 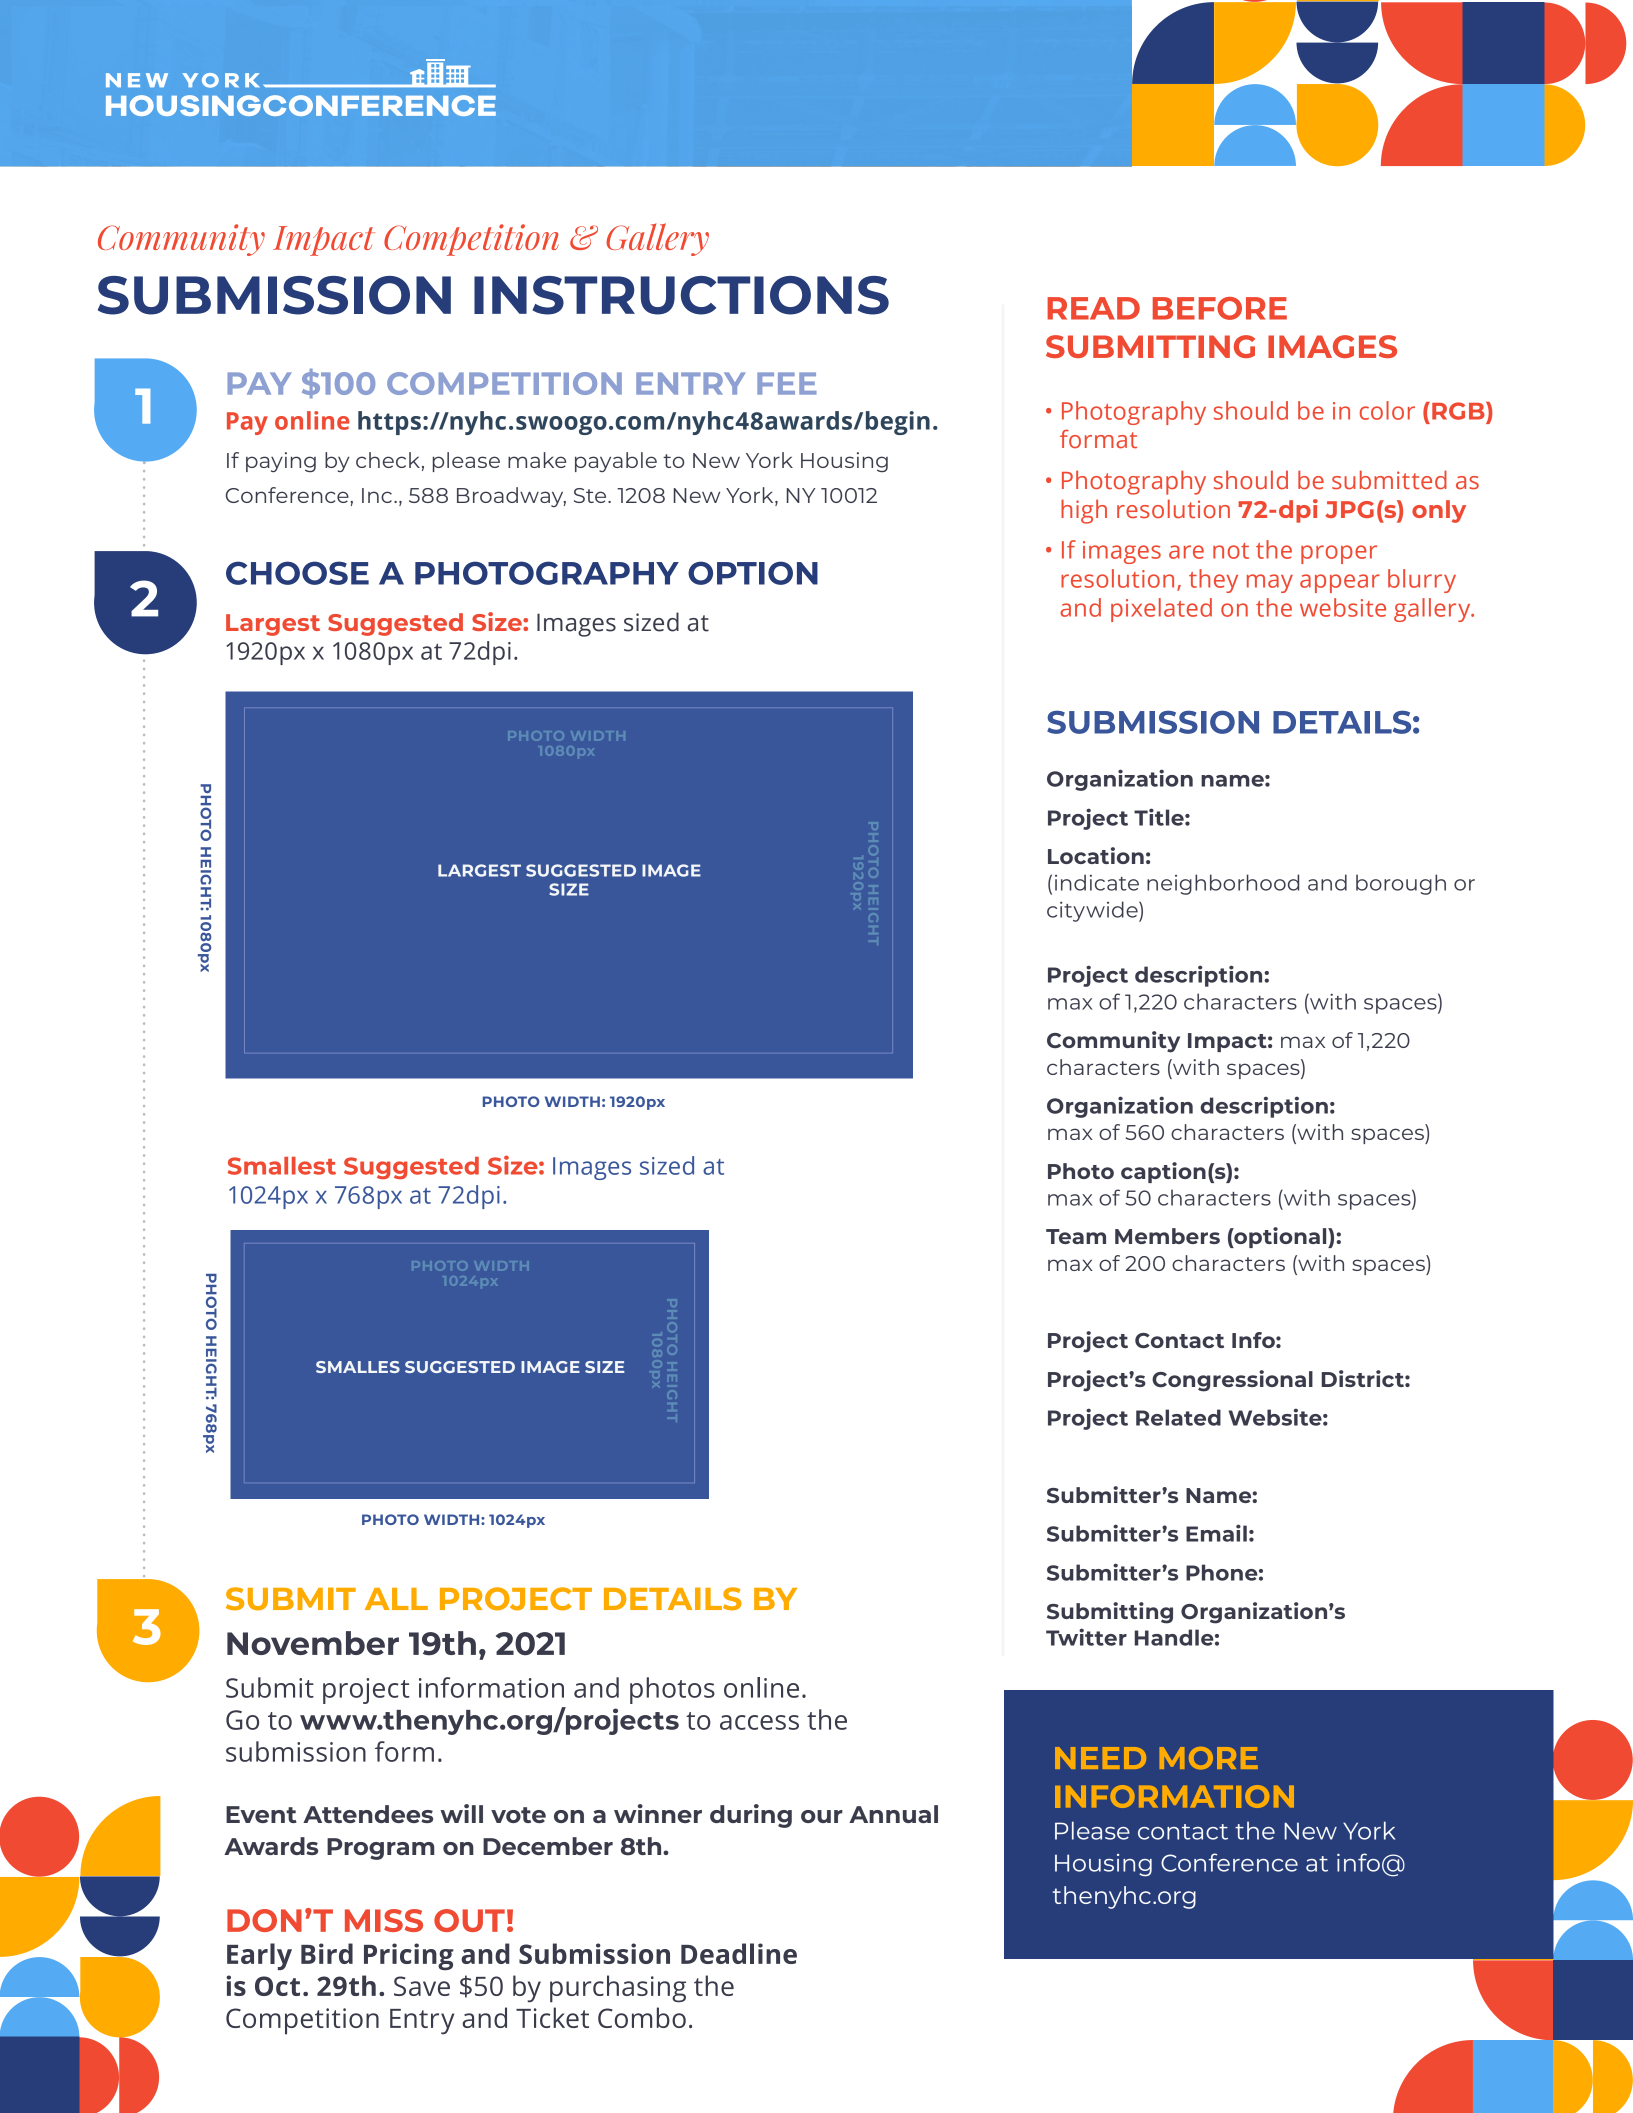 I want to click on check, so click(x=388, y=460).
